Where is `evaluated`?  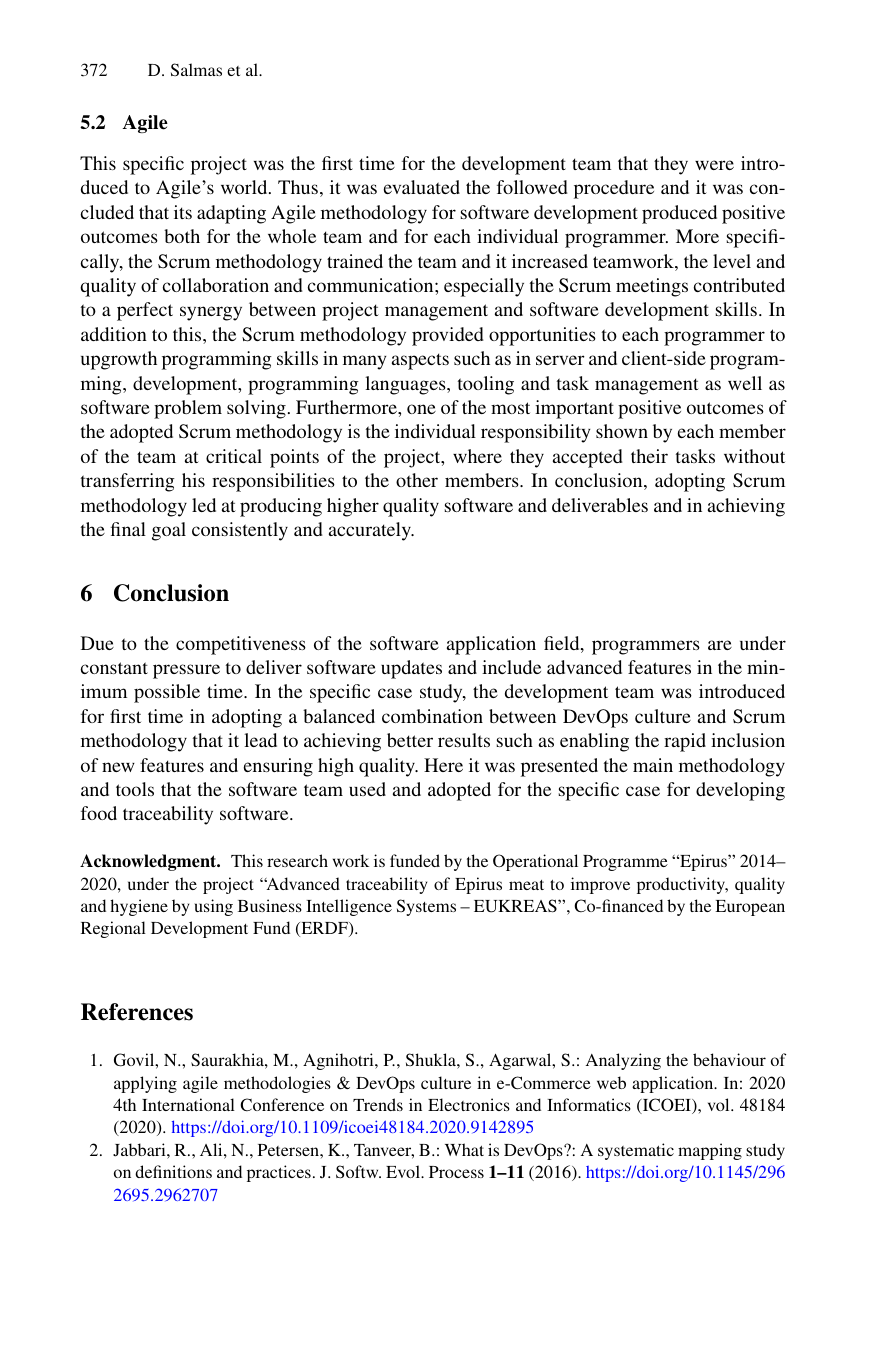
evaluated is located at coordinates (422, 187).
